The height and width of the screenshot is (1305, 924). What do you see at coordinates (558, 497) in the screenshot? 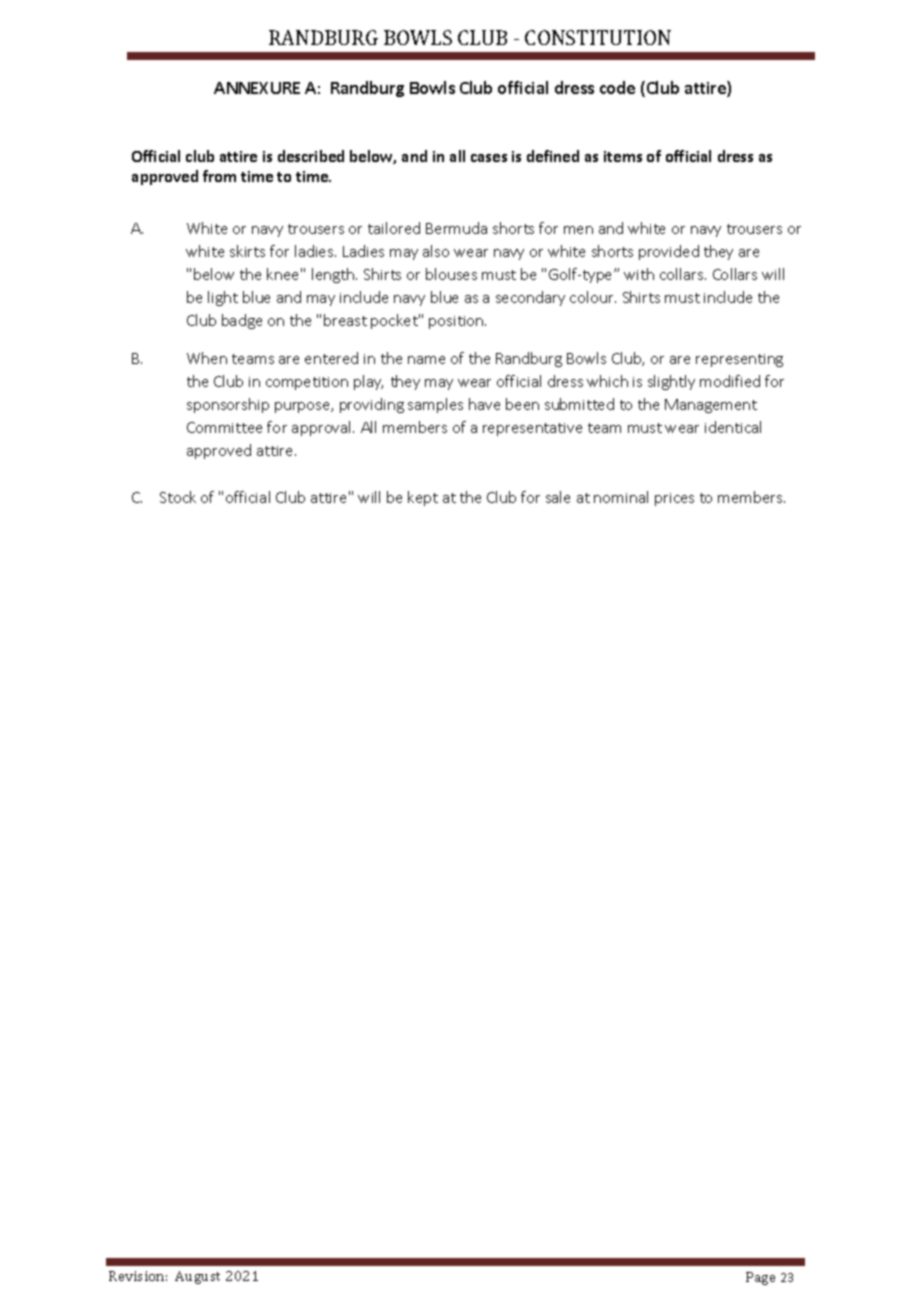
I see `sale` at bounding box center [558, 497].
